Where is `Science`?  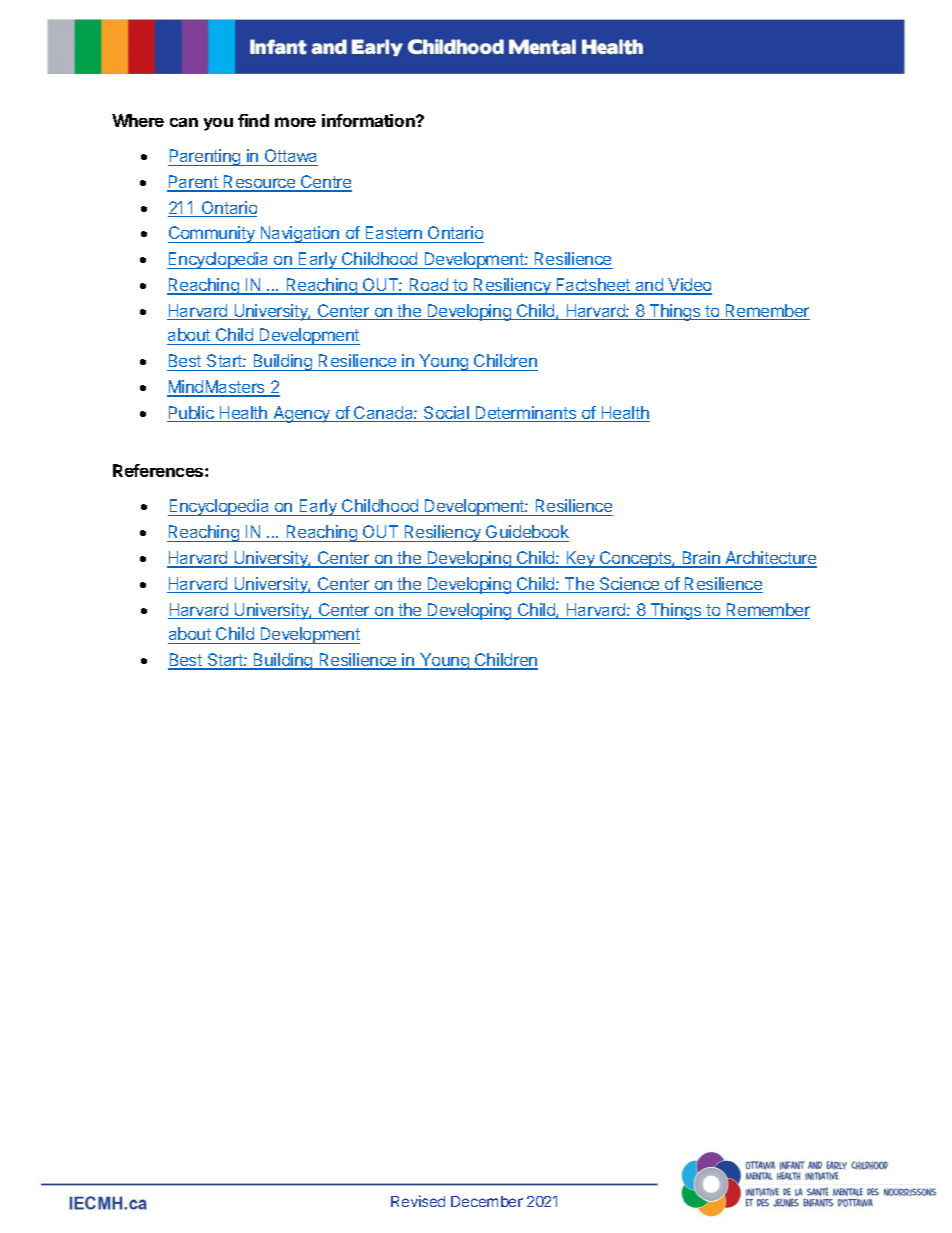 Science is located at coordinates (630, 585).
